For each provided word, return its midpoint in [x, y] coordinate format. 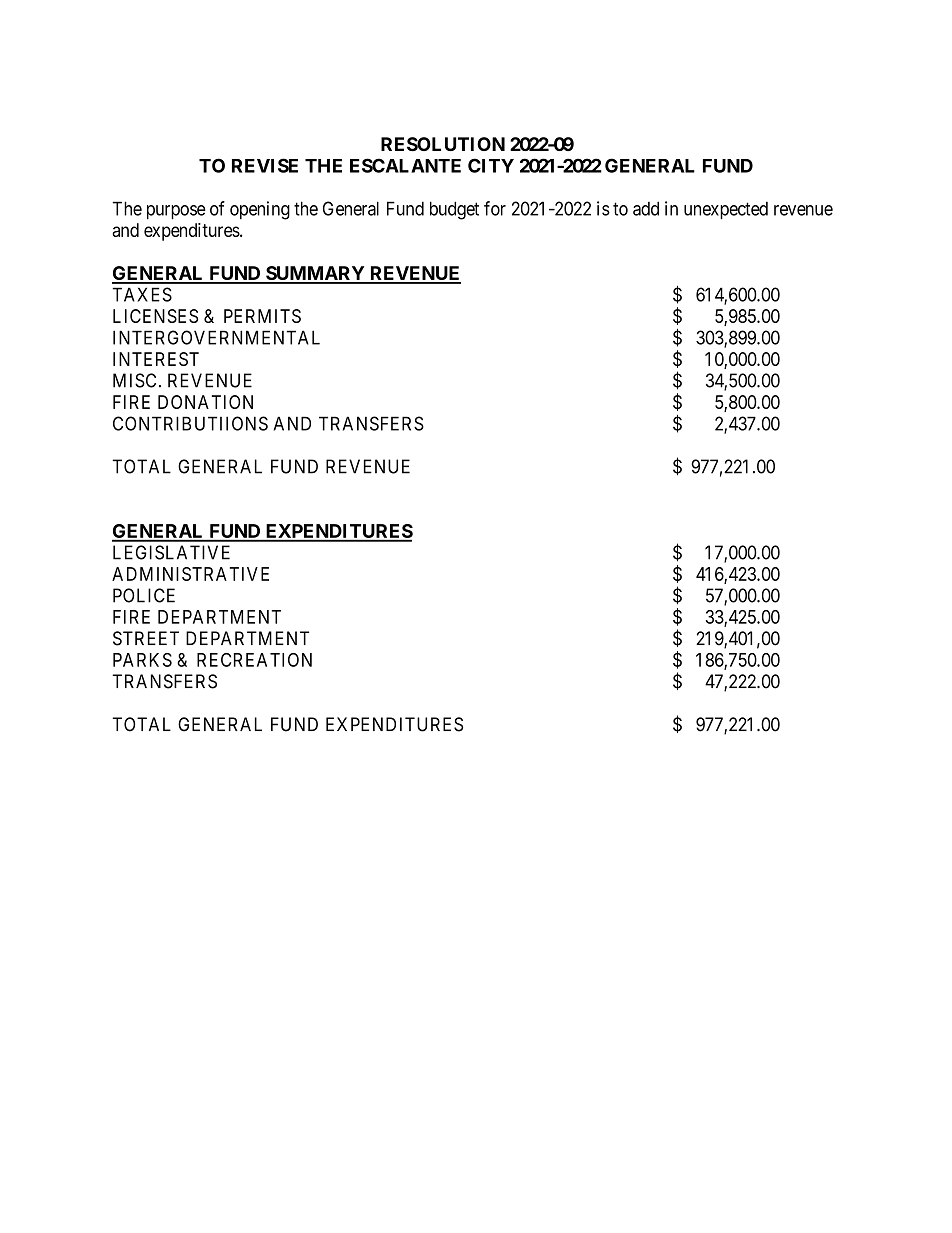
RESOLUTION [443, 144]
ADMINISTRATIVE [190, 574]
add [646, 208]
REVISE [265, 165]
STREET [146, 638]
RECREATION [254, 660]
